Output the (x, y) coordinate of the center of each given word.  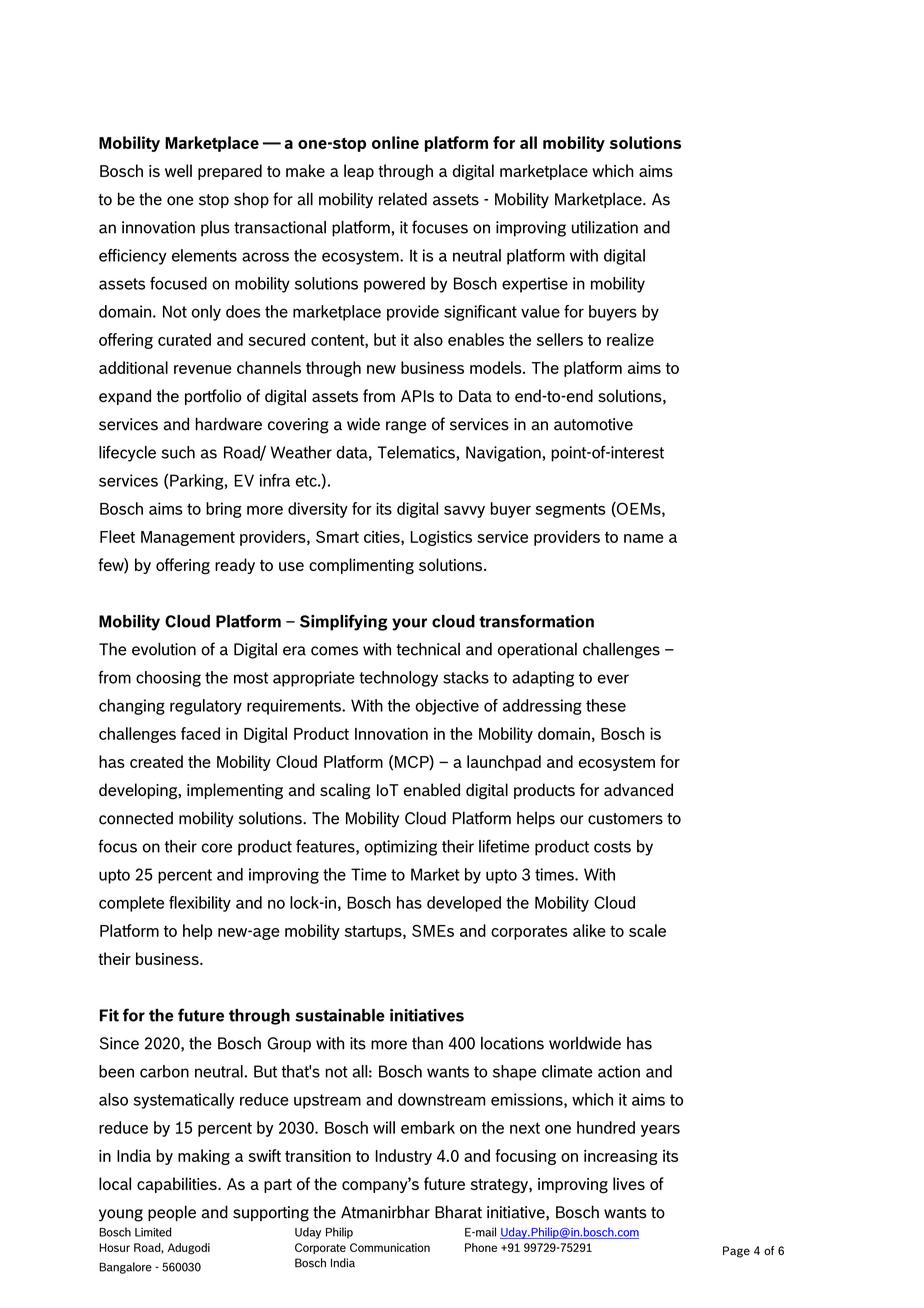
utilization (605, 227)
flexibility (200, 904)
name (644, 538)
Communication (390, 1247)
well (178, 170)
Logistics (441, 538)
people (172, 1213)
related (403, 199)
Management (188, 538)
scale (647, 930)
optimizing (401, 848)
